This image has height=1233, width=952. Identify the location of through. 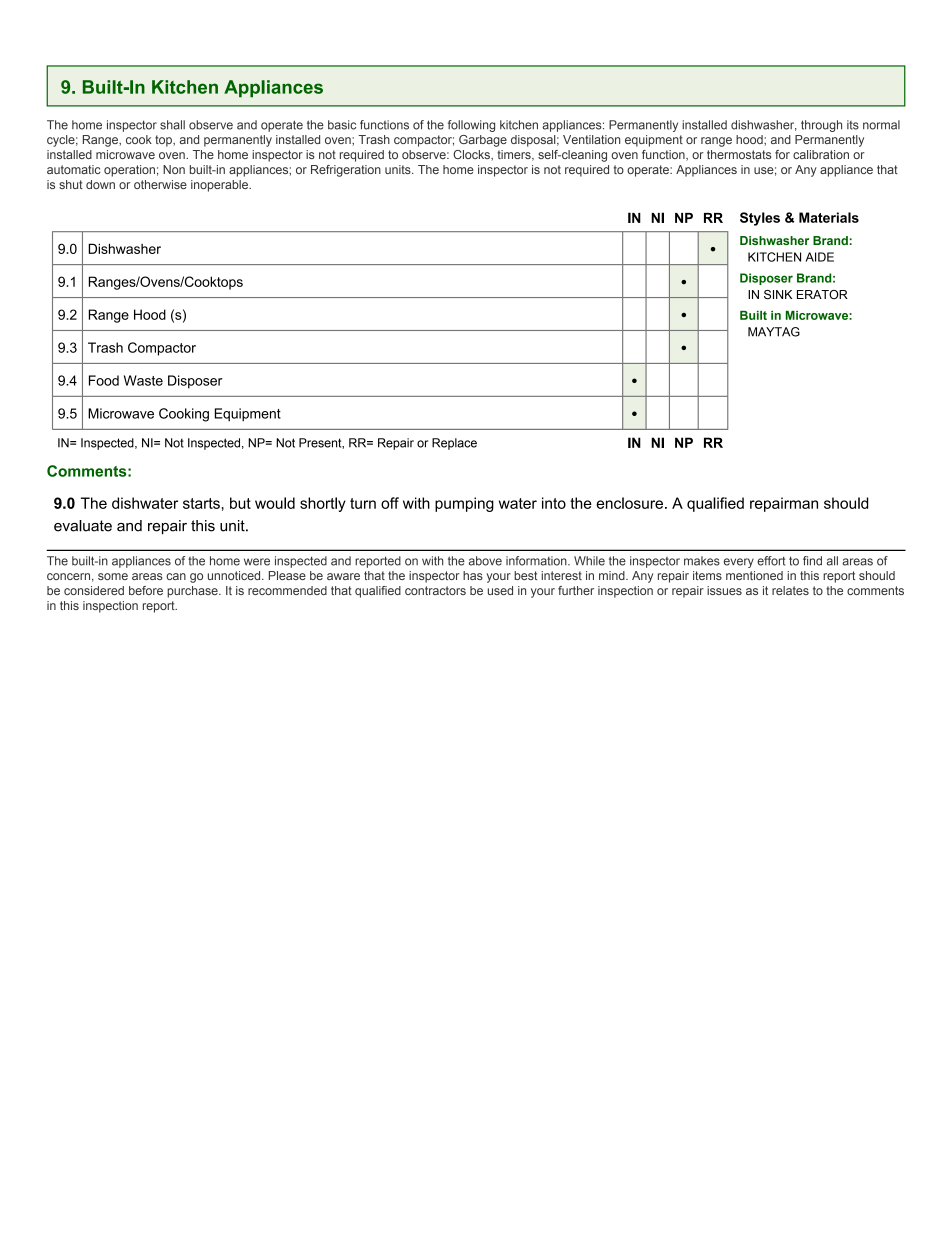
(821, 126).
